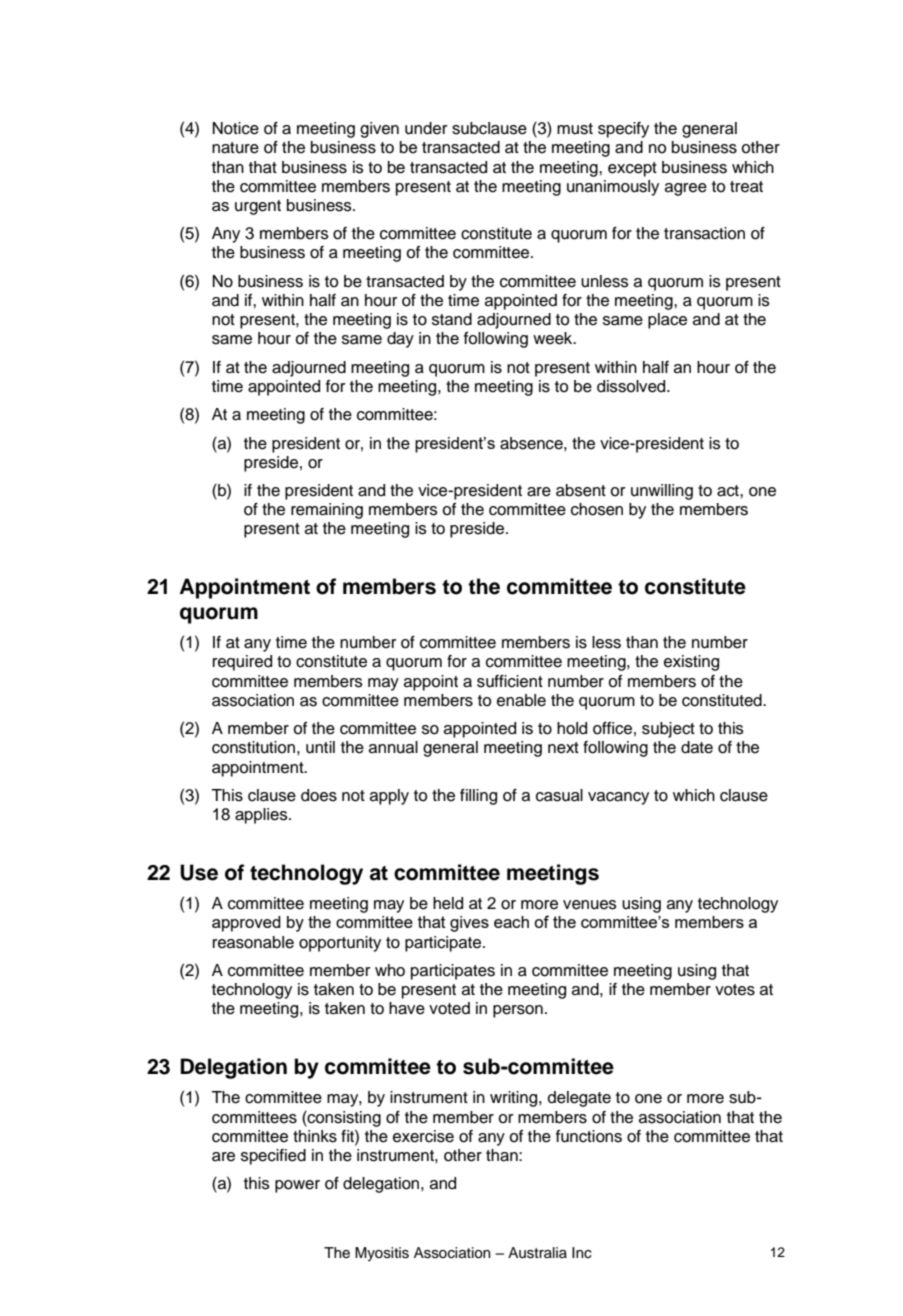 The width and height of the image is (903, 1316). I want to click on existing, so click(691, 663).
